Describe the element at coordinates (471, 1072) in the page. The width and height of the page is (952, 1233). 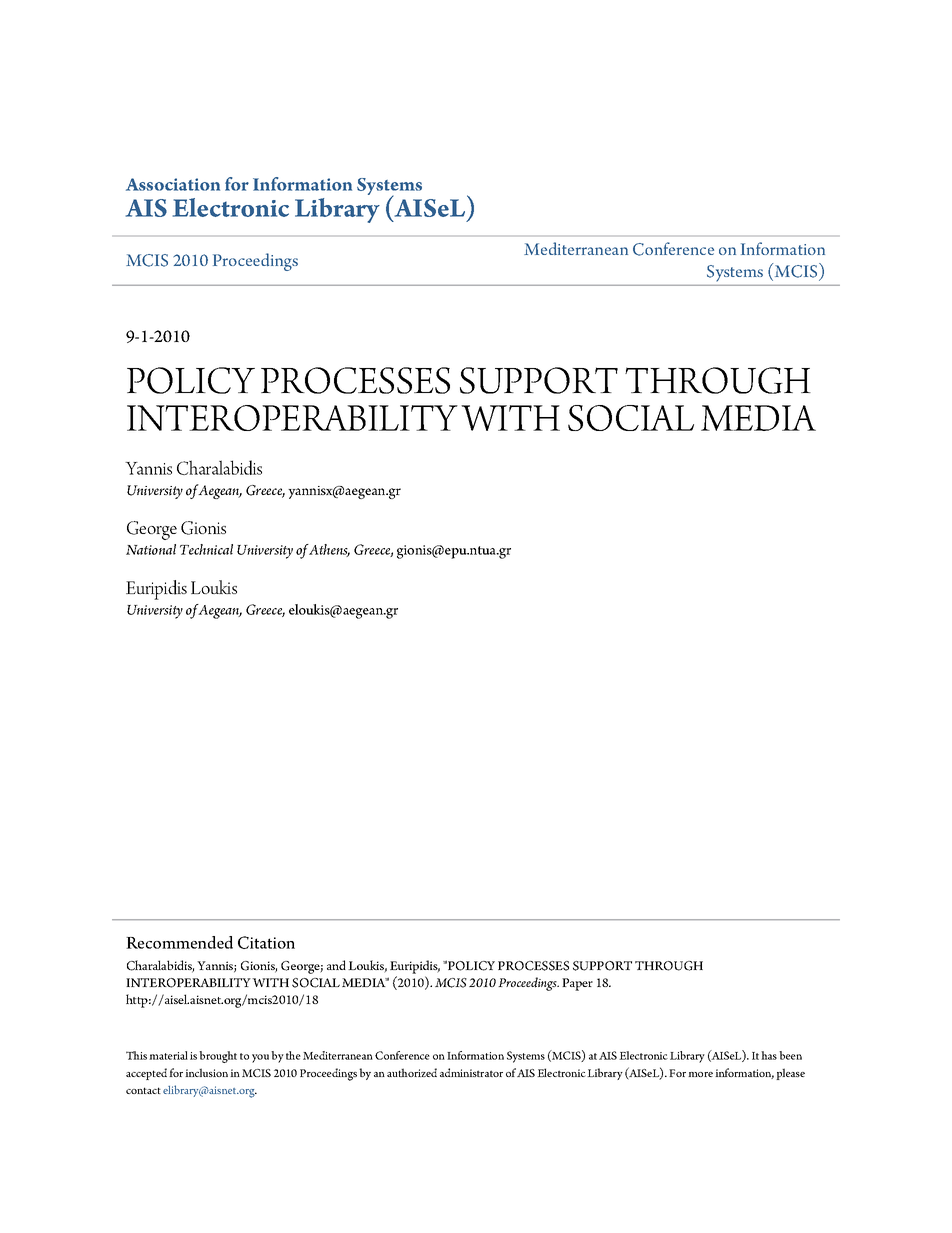
I see `administrator` at that location.
